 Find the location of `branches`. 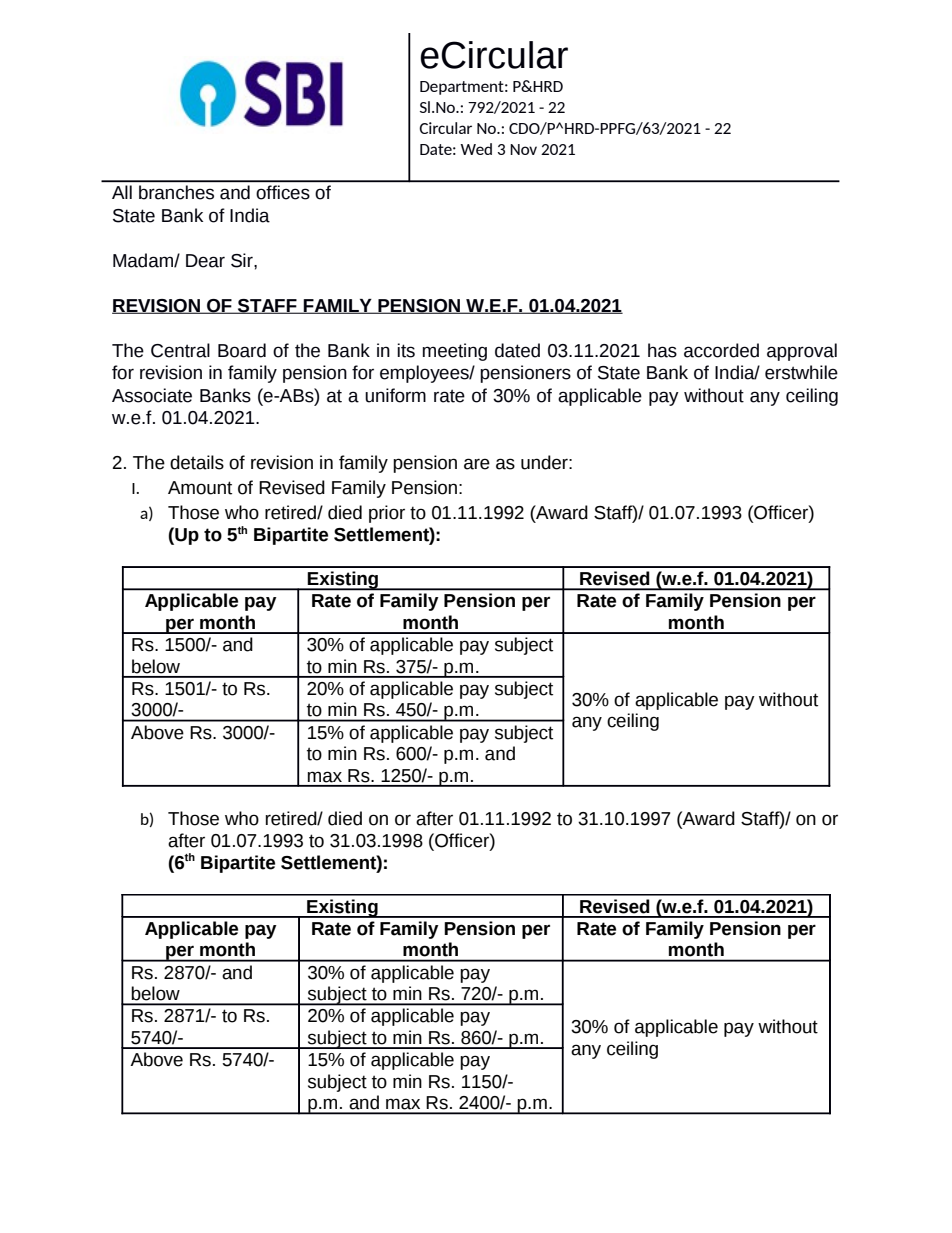

branches is located at coordinates (176, 192).
